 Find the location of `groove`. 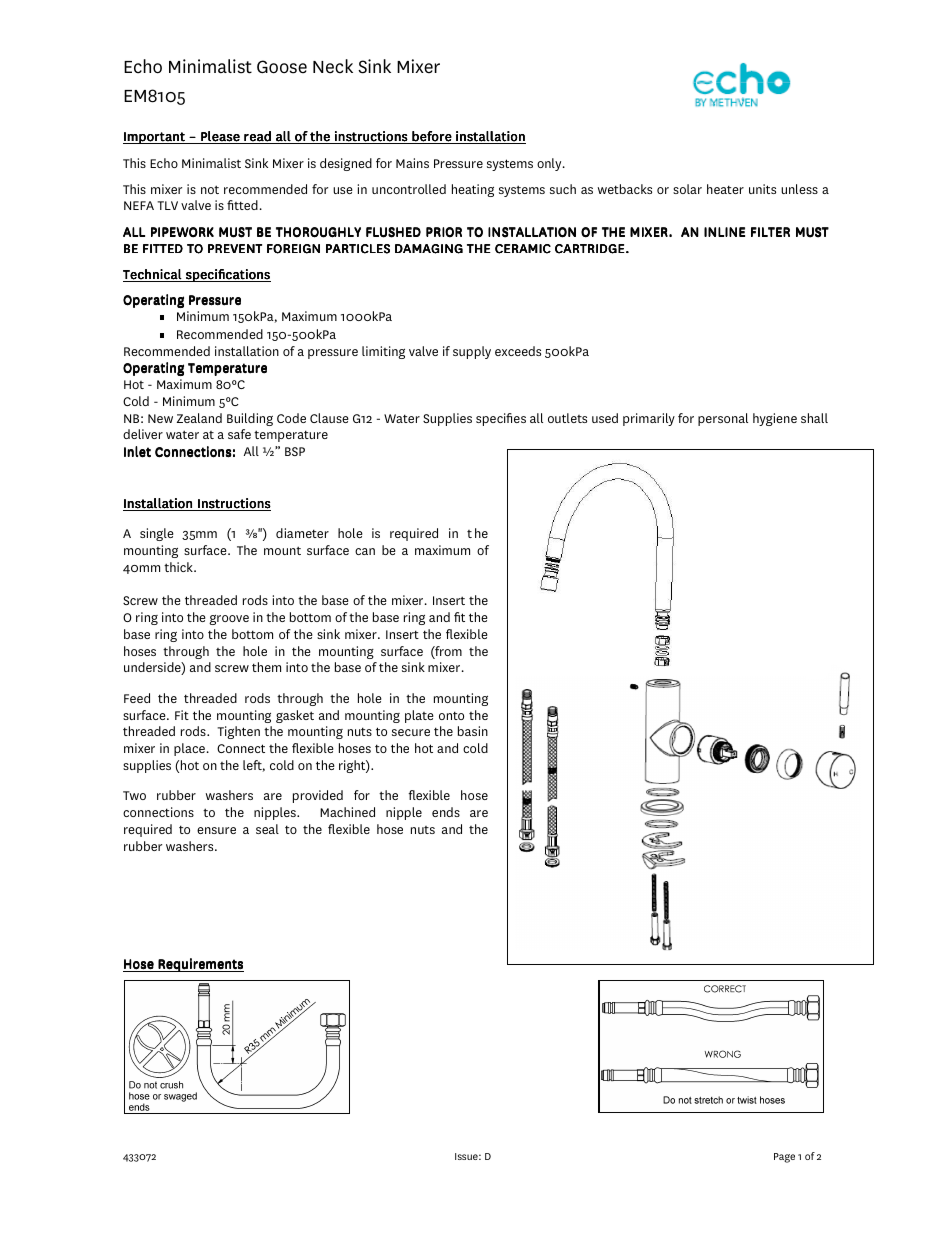

groove is located at coordinates (229, 620).
